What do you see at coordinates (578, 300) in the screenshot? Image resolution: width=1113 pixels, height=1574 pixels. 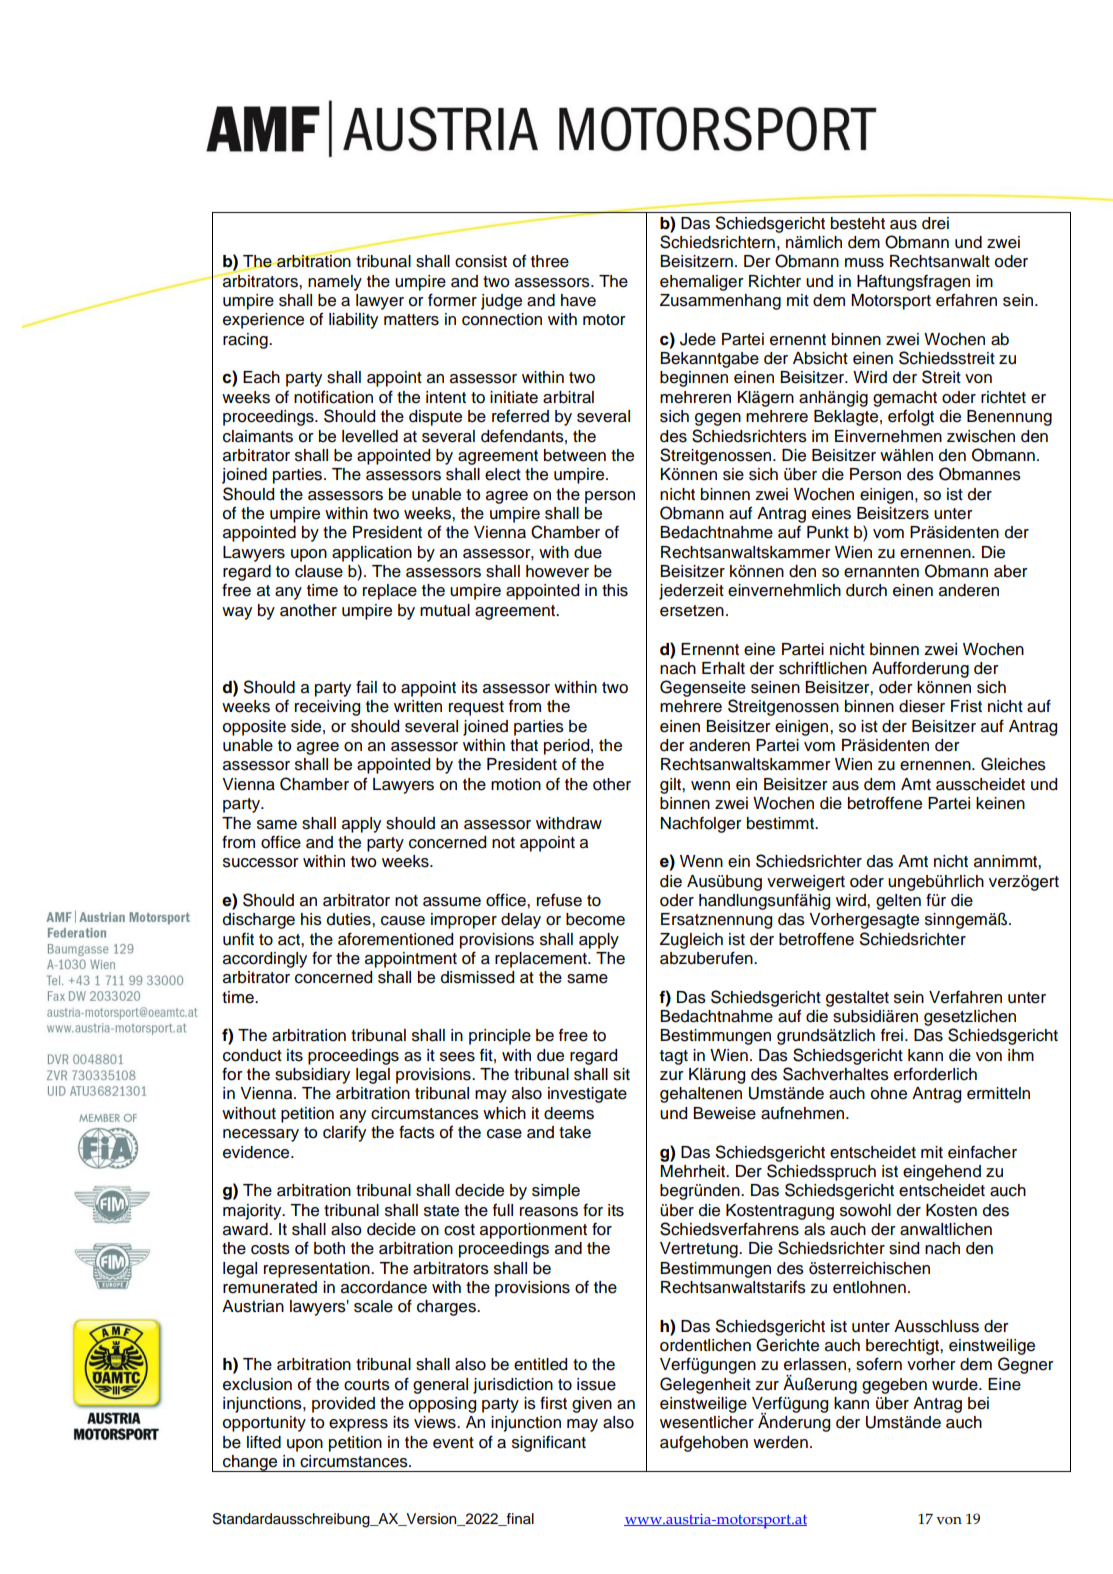 I see `have` at bounding box center [578, 300].
